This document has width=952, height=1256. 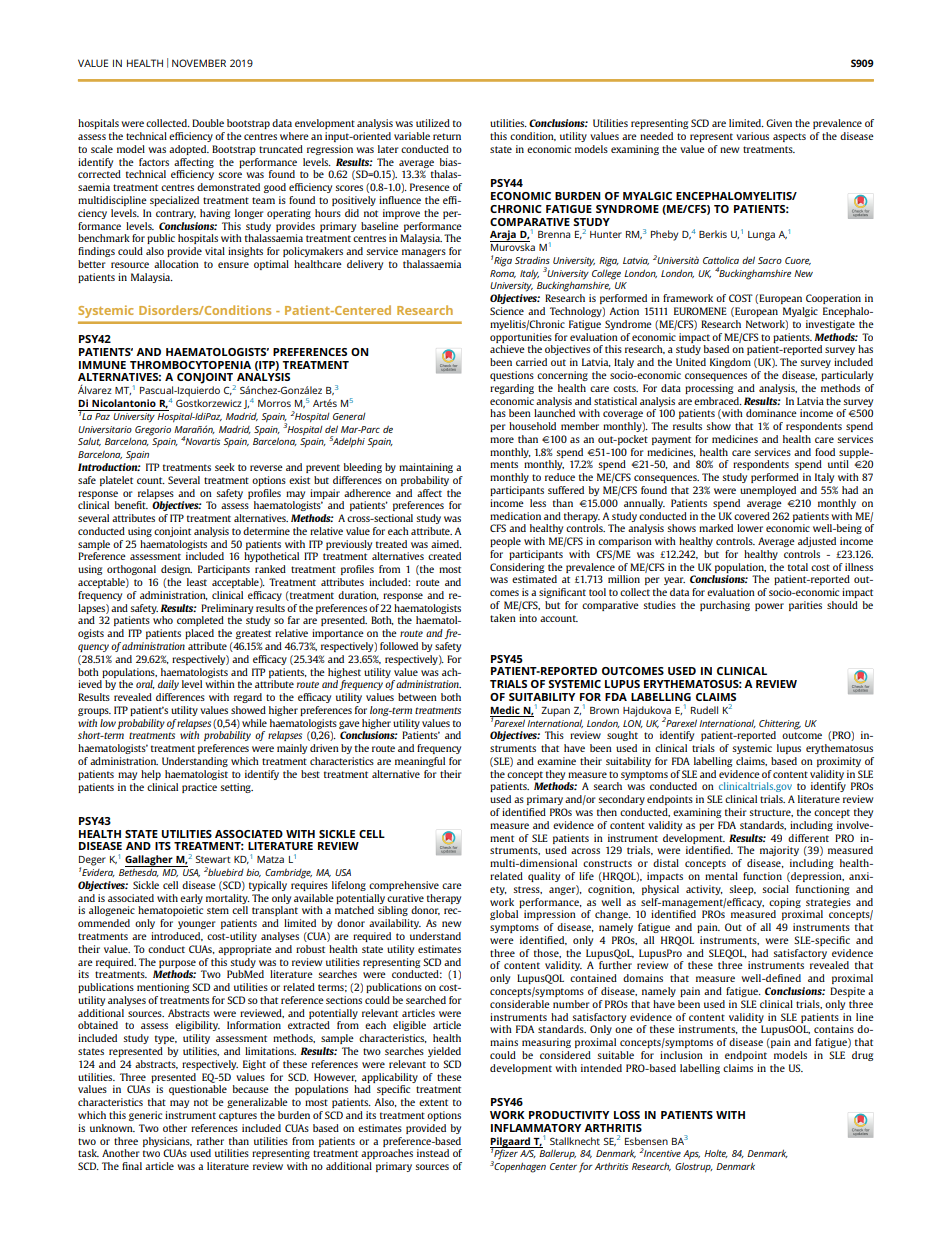 What do you see at coordinates (833, 299) in the document?
I see `Cooperation` at bounding box center [833, 299].
